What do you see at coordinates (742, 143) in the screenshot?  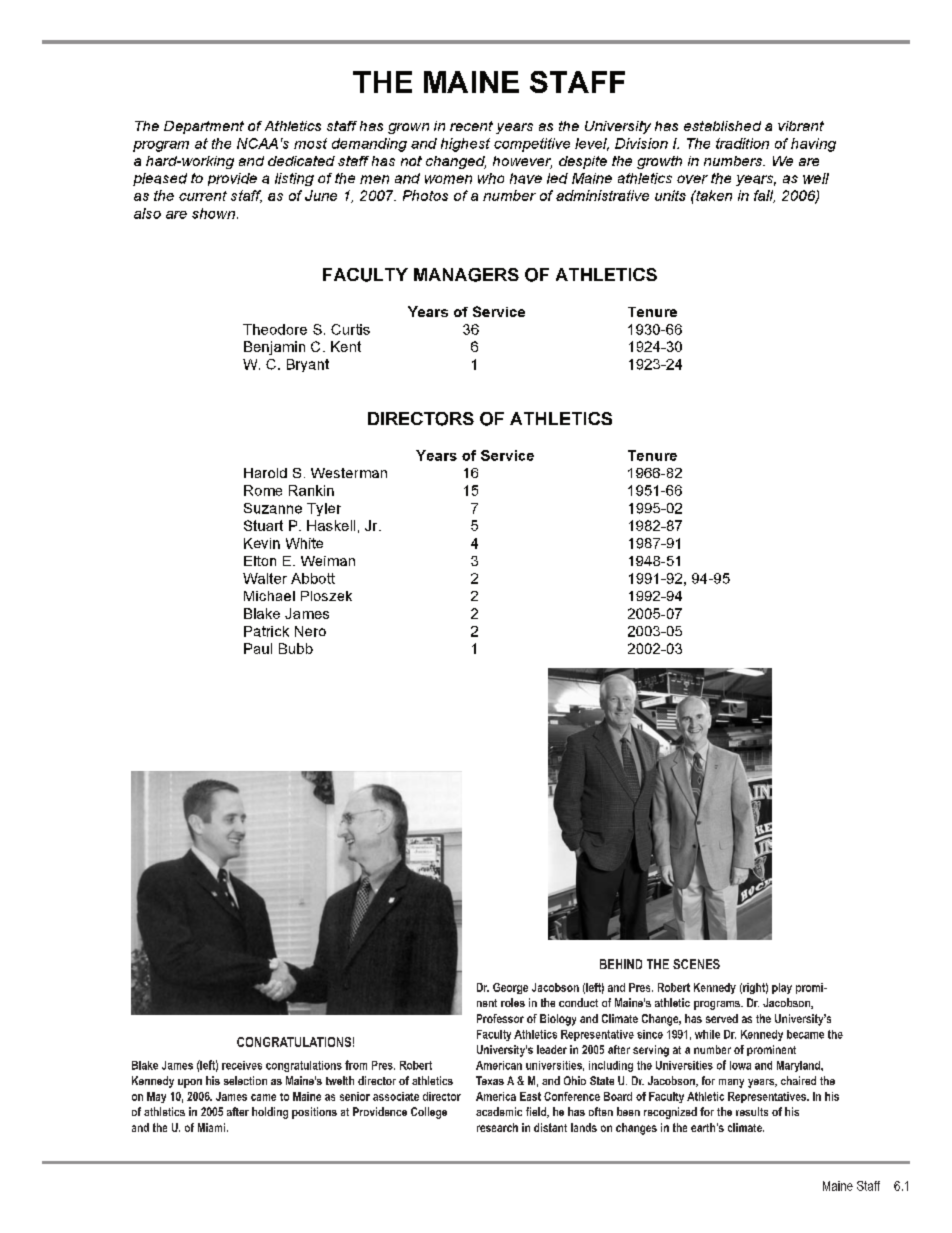 I see `tradition` at bounding box center [742, 143].
